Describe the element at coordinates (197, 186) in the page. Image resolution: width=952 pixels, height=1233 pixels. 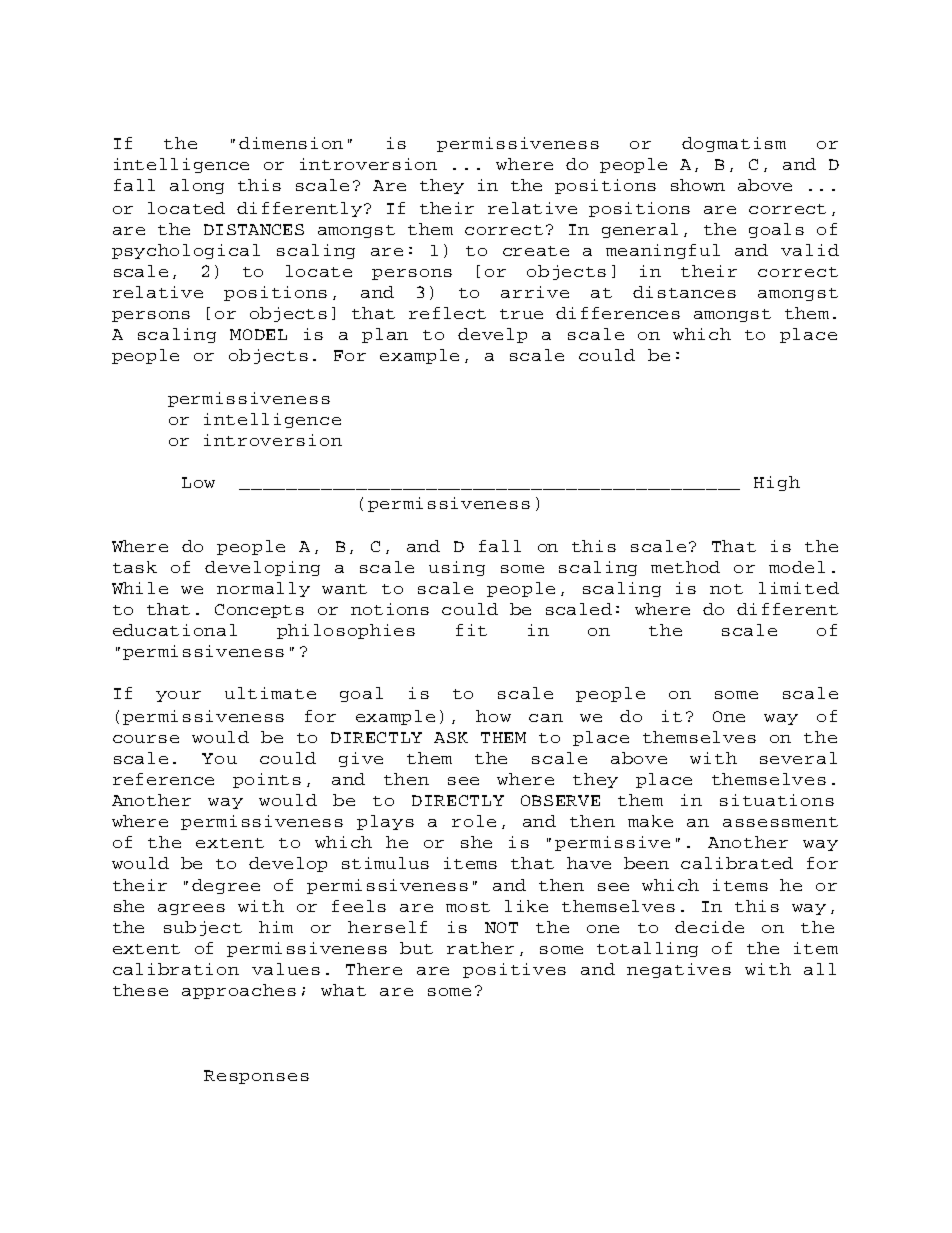
I see `along` at that location.
